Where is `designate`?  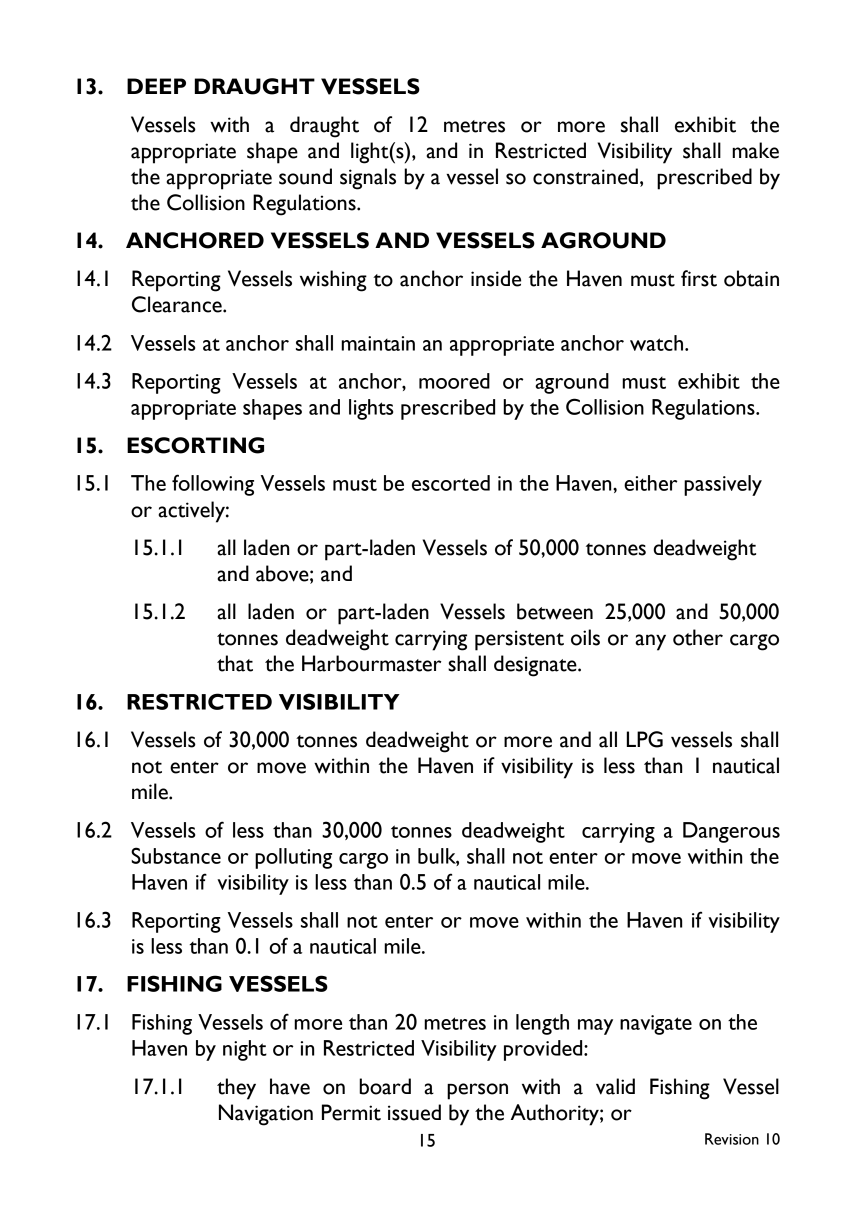
designate is located at coordinates (536, 666).
